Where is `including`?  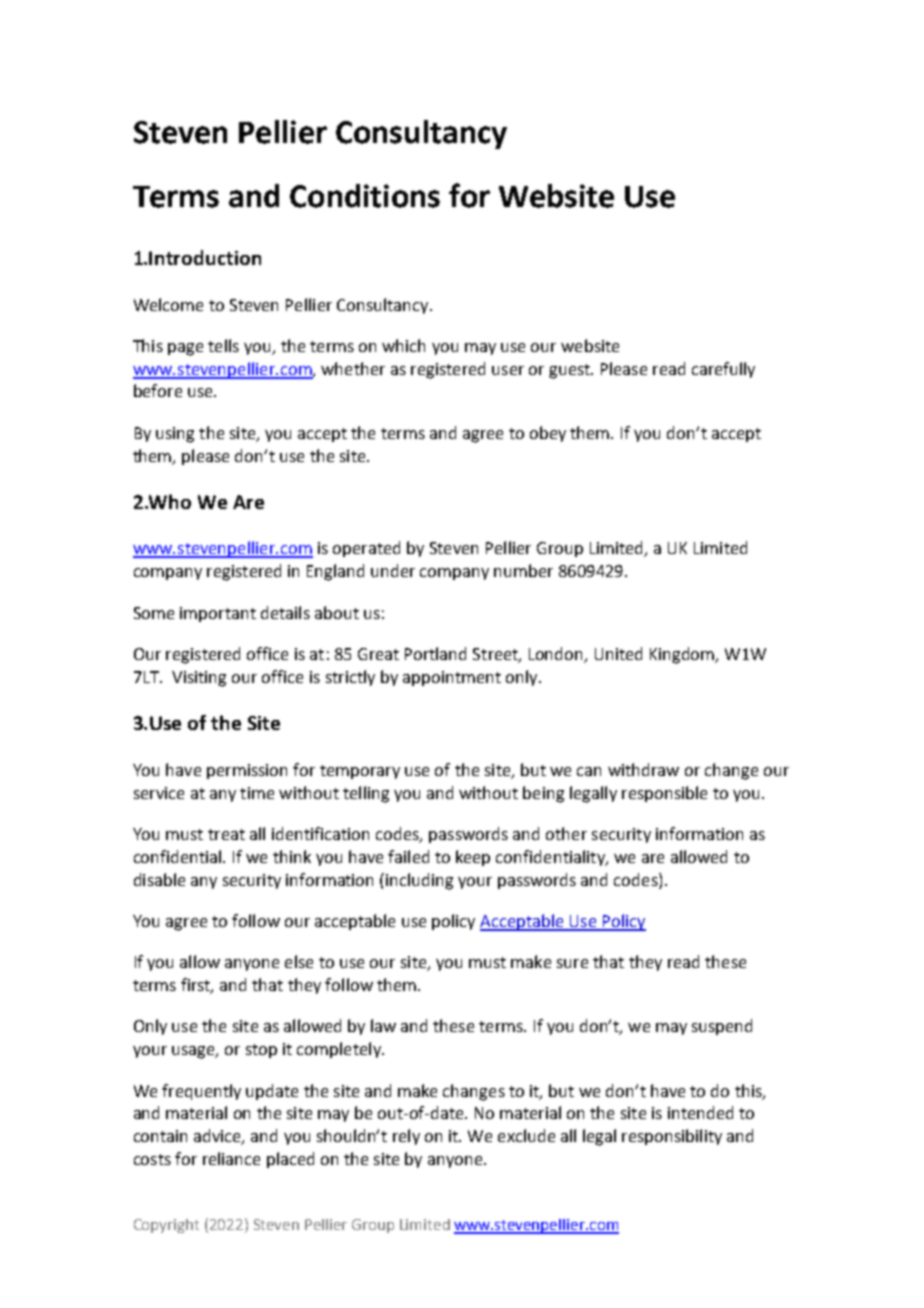
including is located at coordinates (419, 881).
